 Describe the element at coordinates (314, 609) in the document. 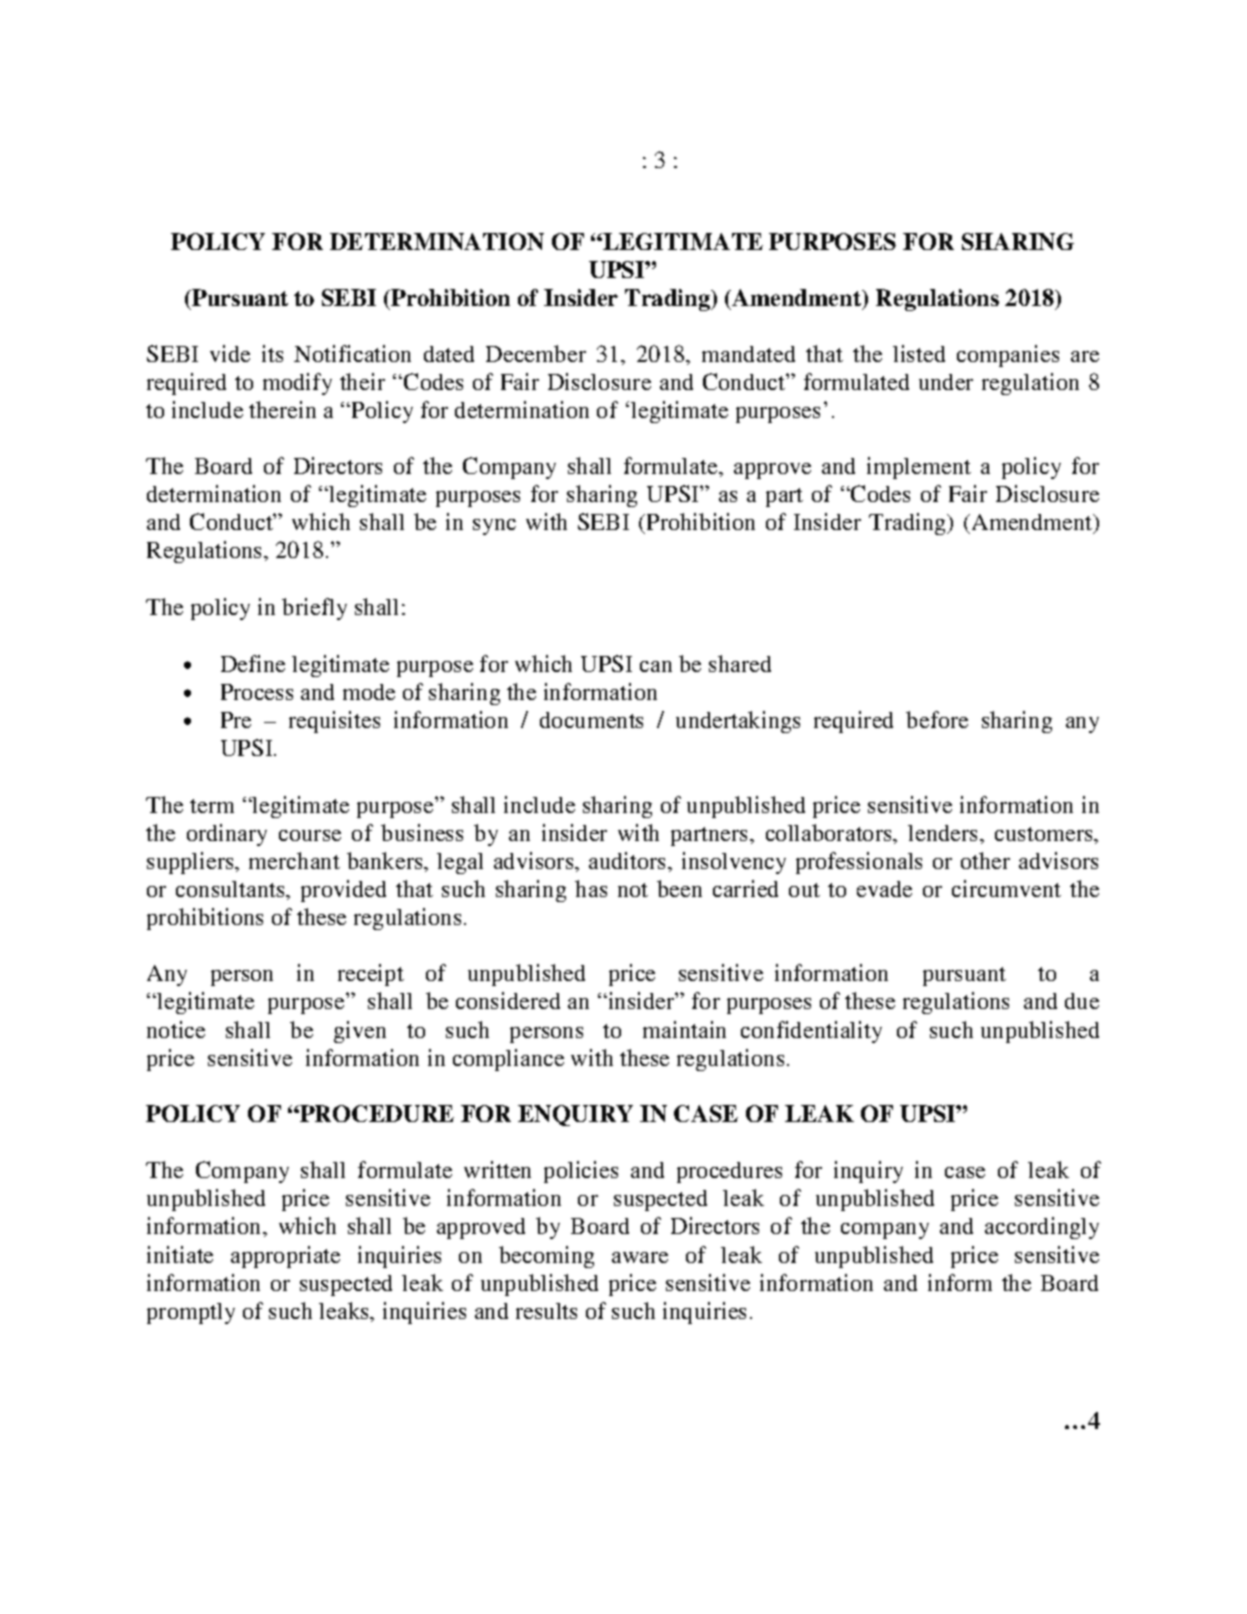

I see `briefly` at that location.
